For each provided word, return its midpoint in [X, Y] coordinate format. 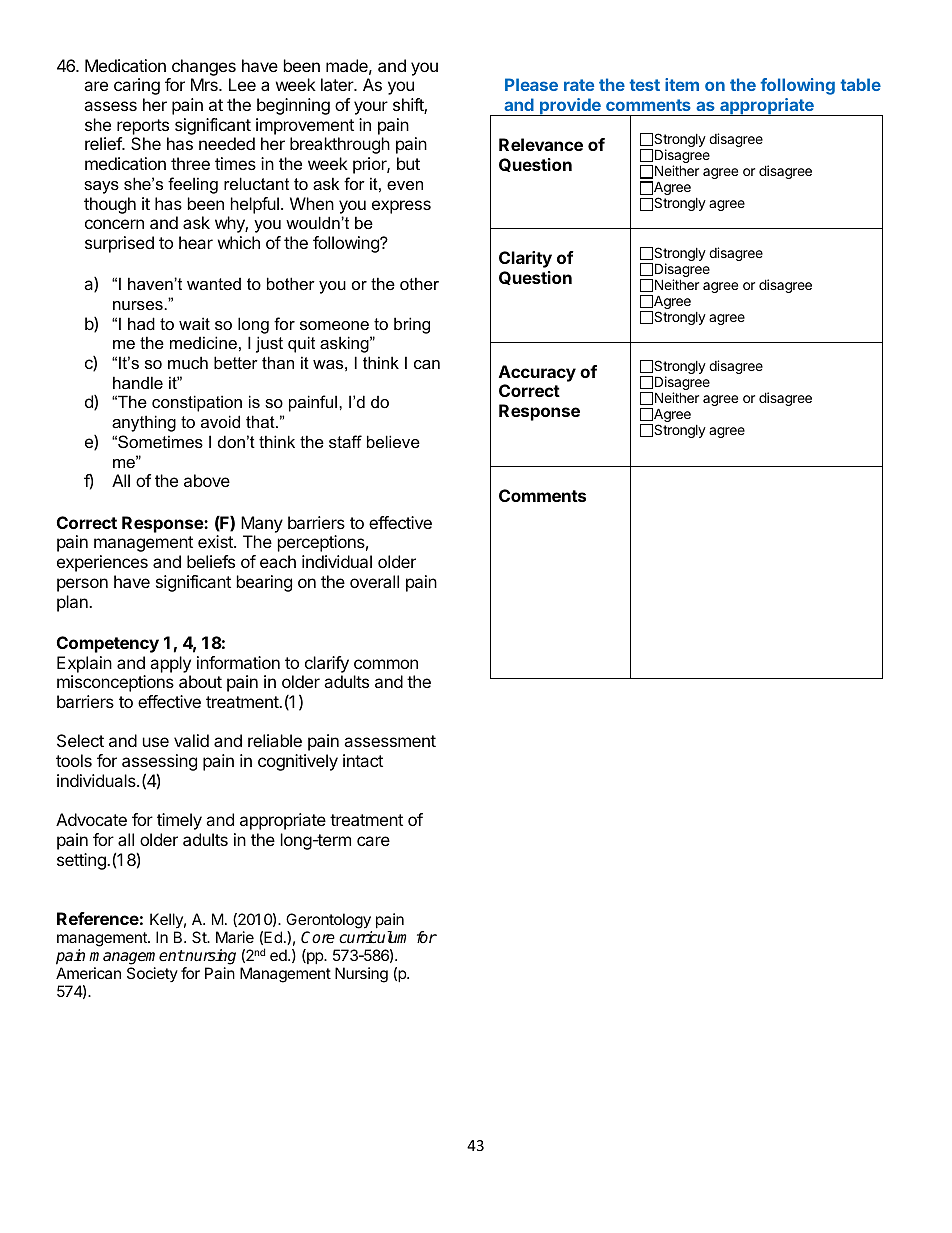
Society [152, 974]
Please [531, 84]
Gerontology [328, 921]
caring [137, 86]
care [373, 841]
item [682, 84]
